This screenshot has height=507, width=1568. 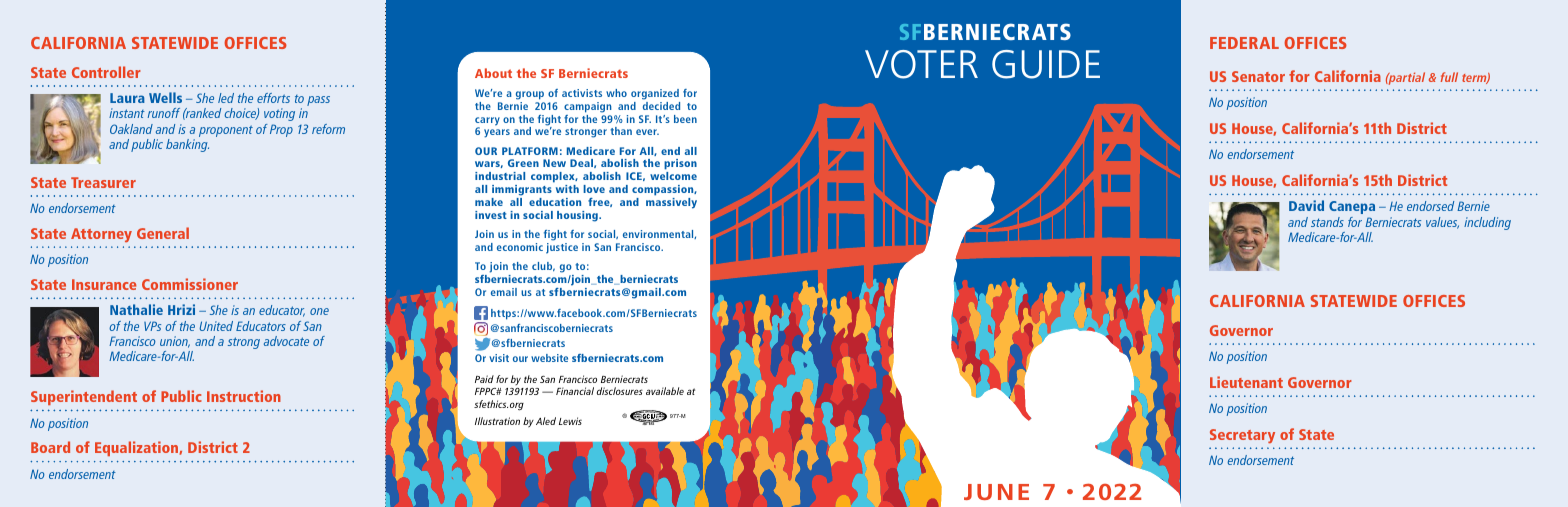 What do you see at coordinates (996, 492) in the screenshot?
I see `JUNE` at bounding box center [996, 492].
